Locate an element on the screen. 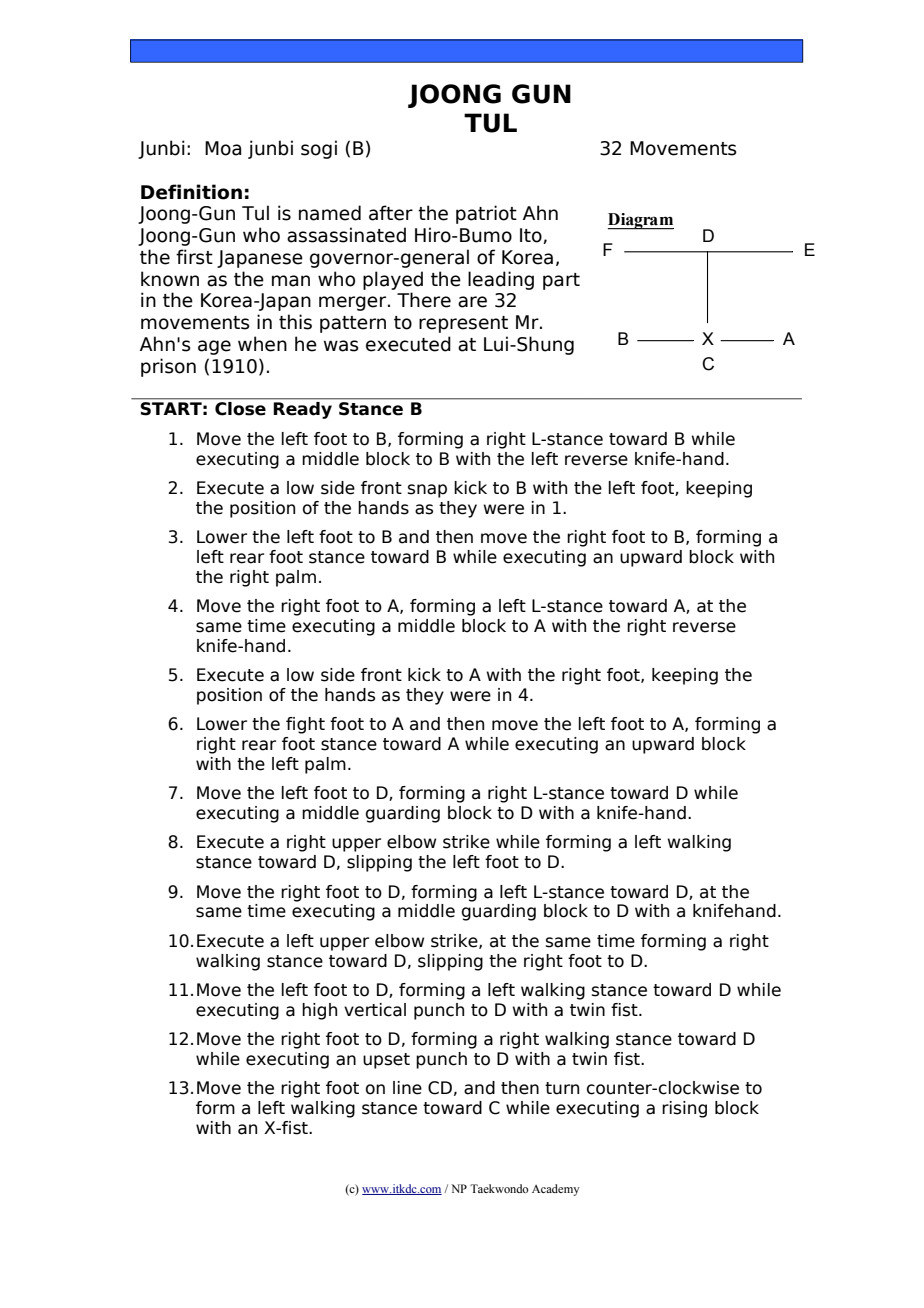  line is located at coordinates (407, 1088).
